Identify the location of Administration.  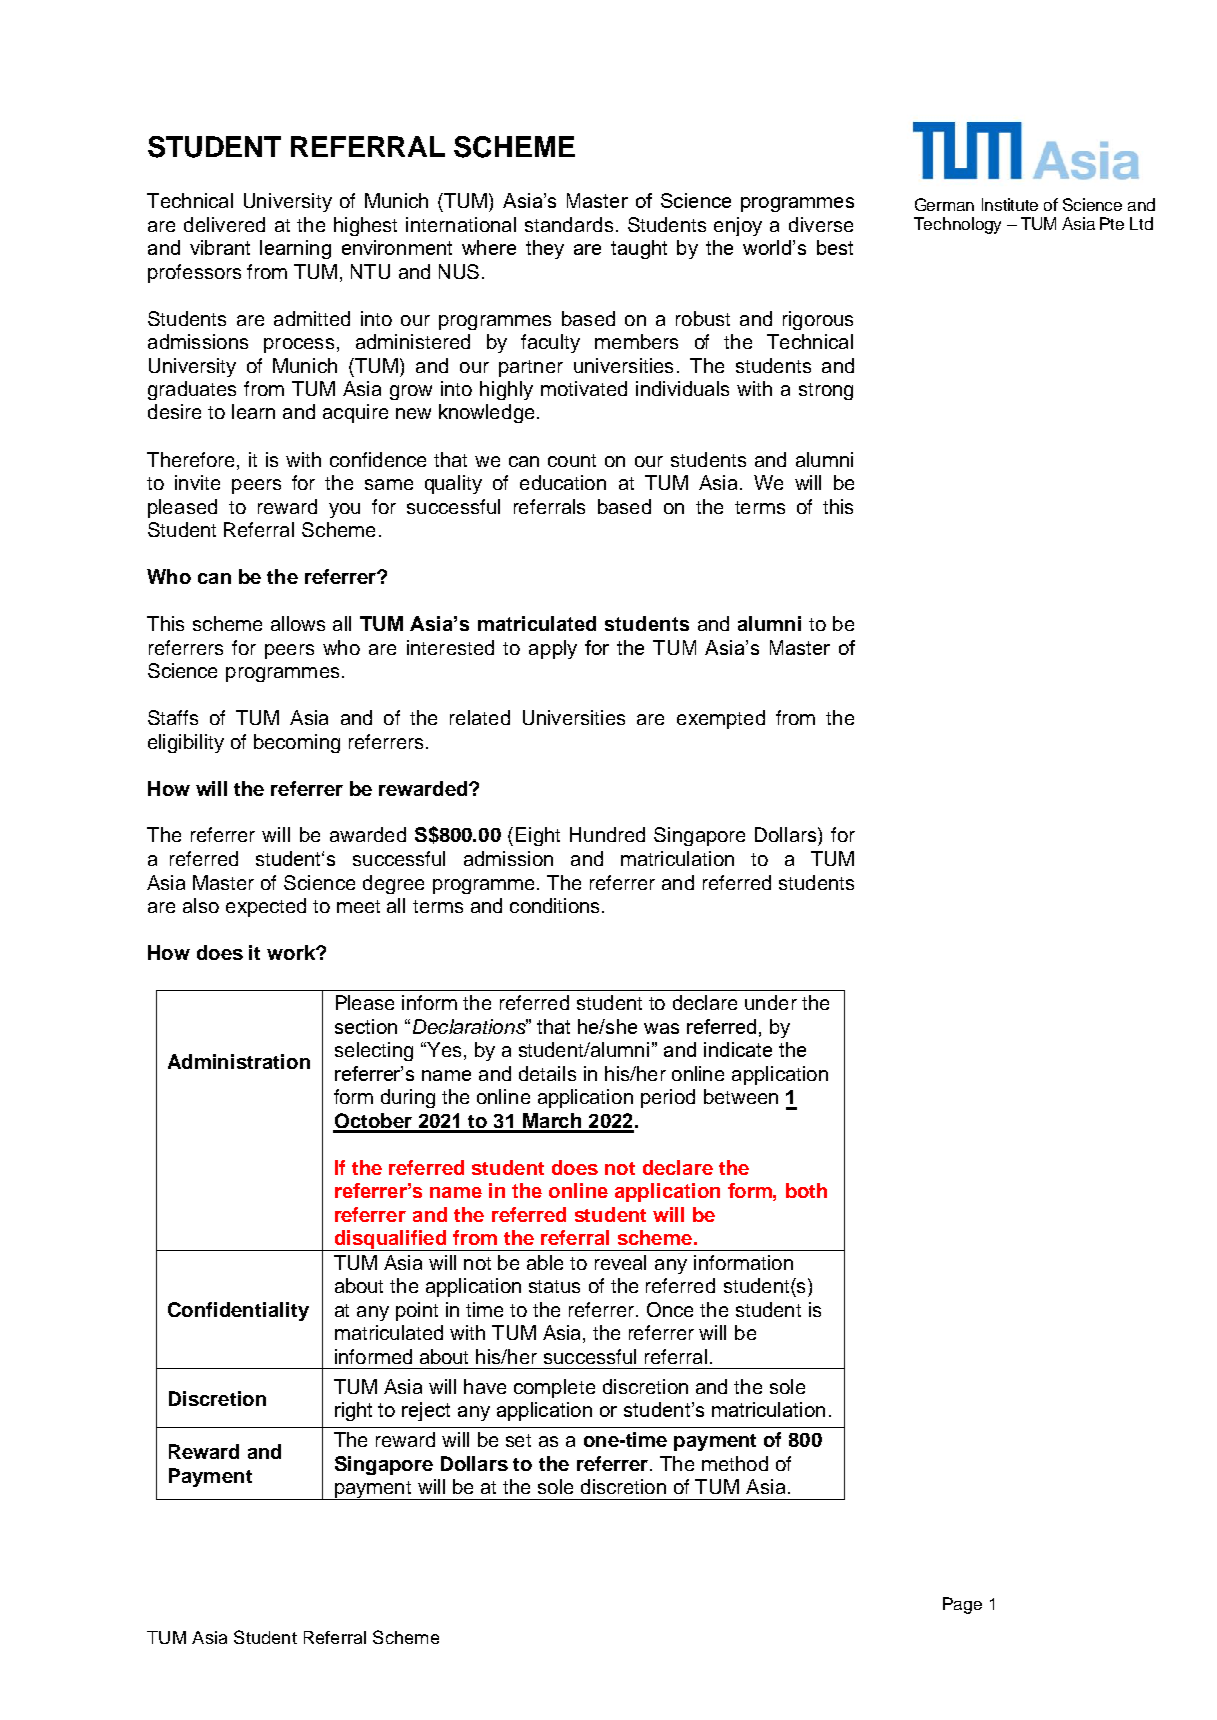
(239, 1061).
